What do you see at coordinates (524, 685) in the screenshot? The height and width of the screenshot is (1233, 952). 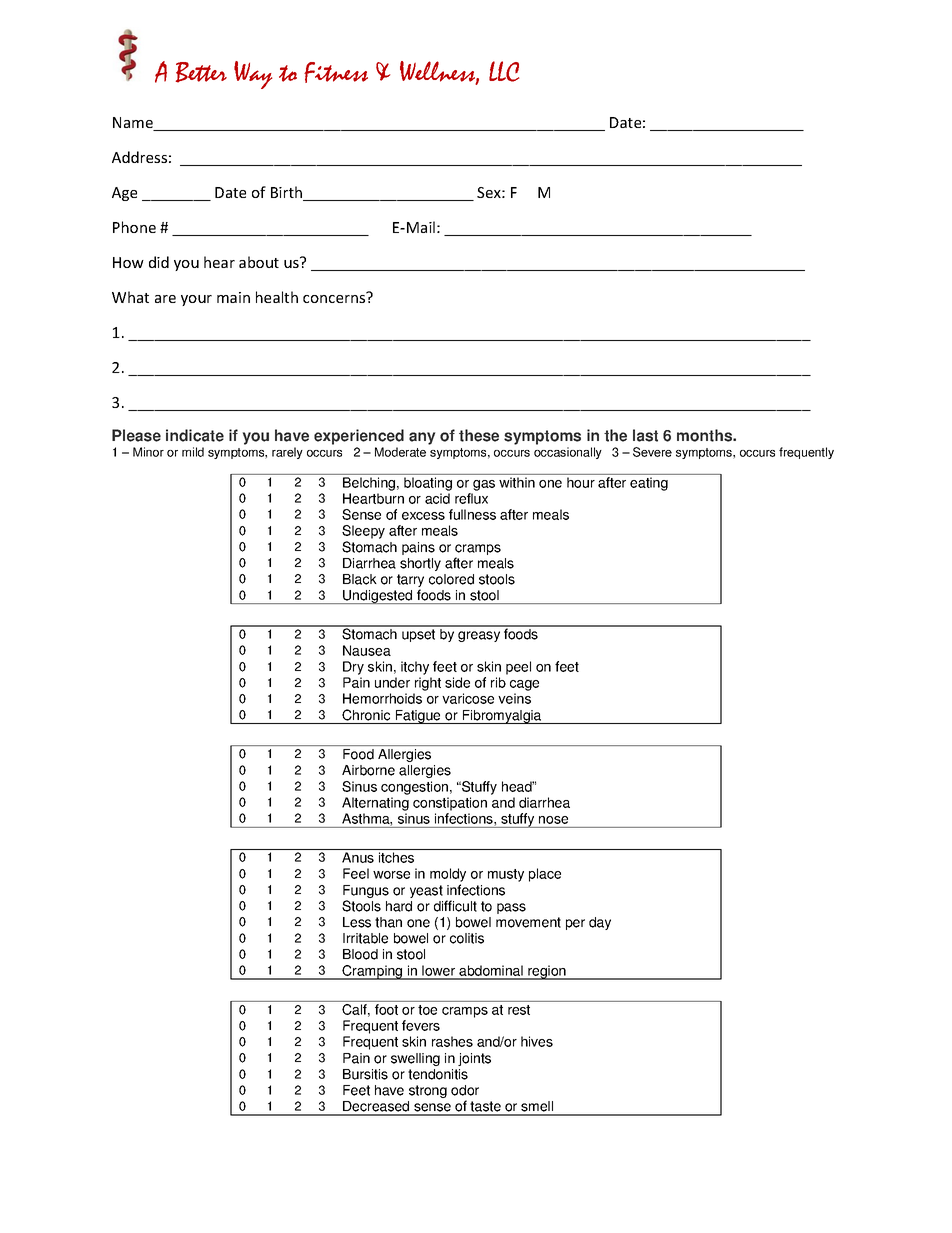 I see `cage` at bounding box center [524, 685].
